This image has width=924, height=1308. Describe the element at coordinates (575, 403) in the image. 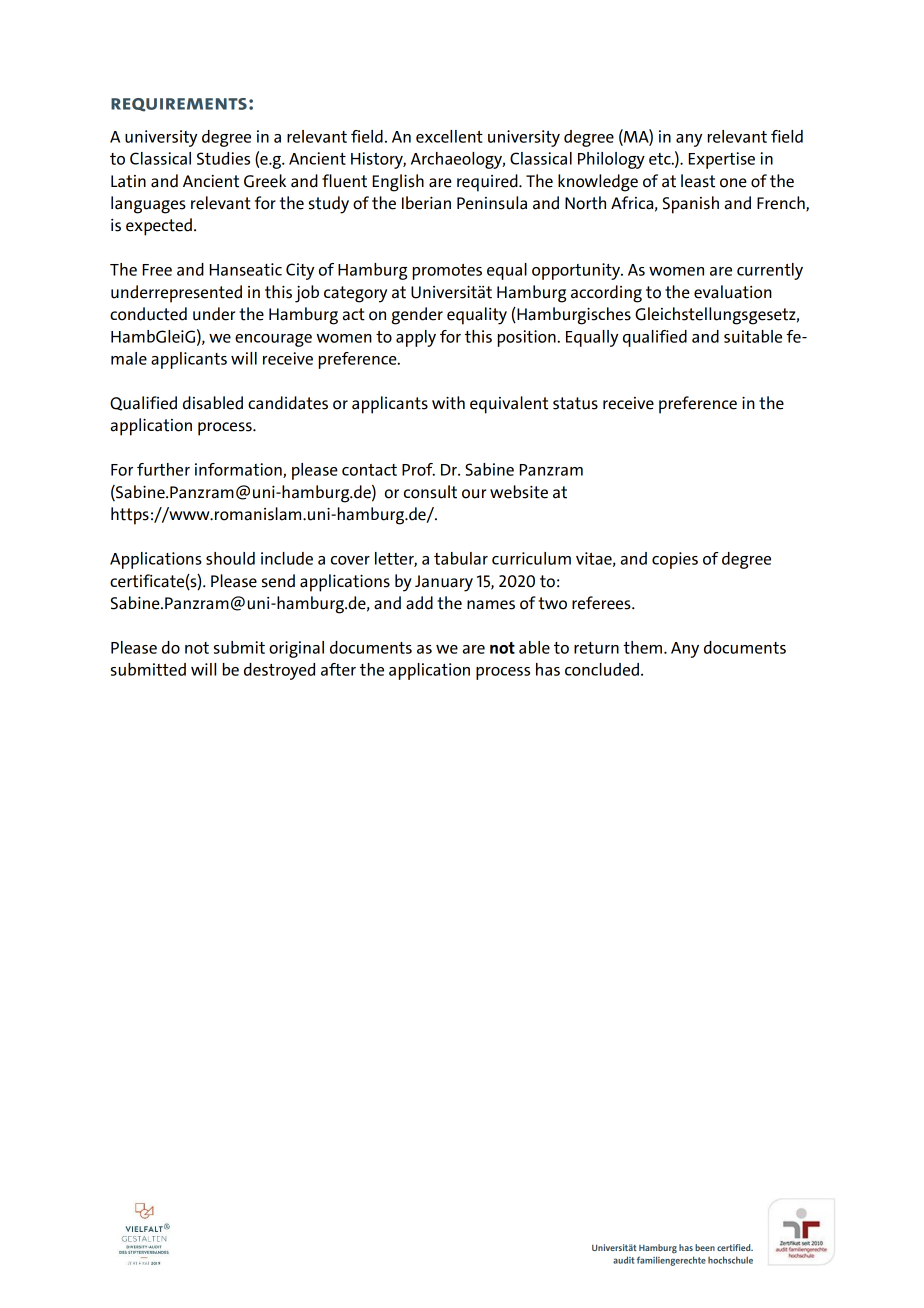

I see `status` at that location.
